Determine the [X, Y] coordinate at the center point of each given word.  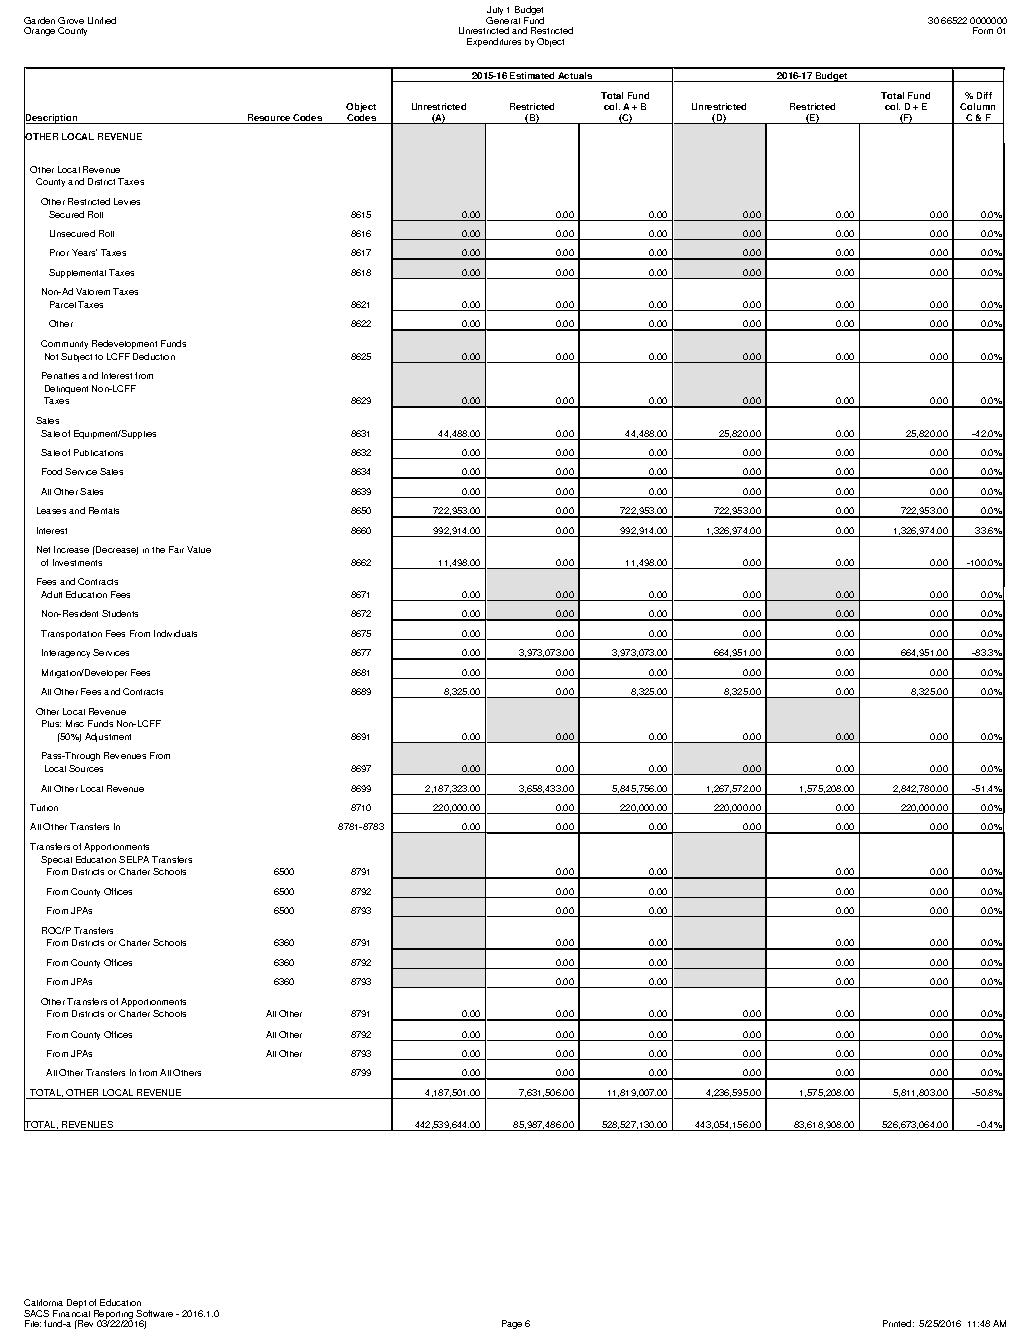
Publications [98, 452]
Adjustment [108, 737]
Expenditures [494, 42]
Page [512, 1324]
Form [983, 30]
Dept [76, 1303]
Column [977, 106]
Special [56, 860]
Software [154, 1313]
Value [199, 549]
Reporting [113, 1316]
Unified [102, 20]
